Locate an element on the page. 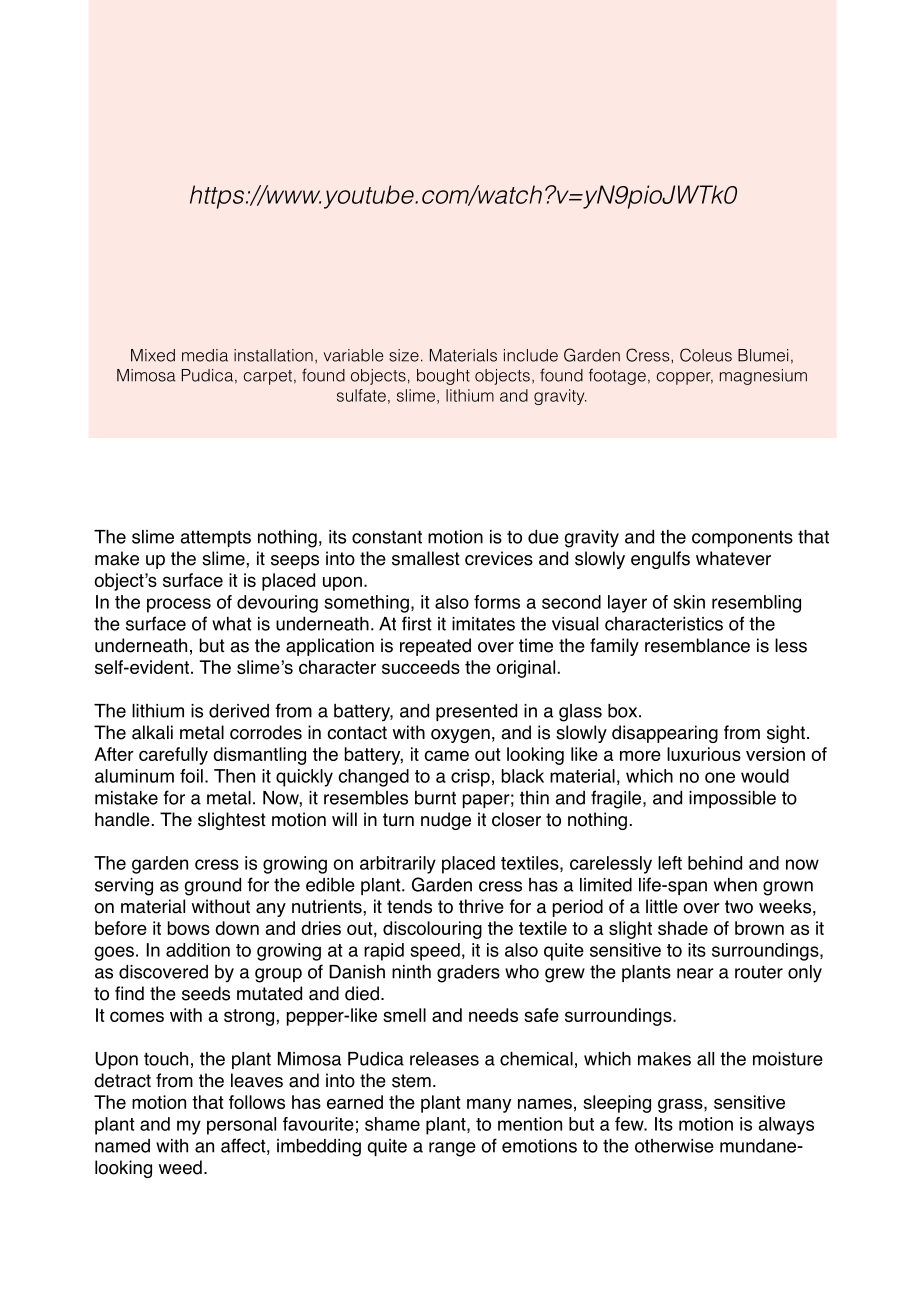  components is located at coordinates (742, 538).
